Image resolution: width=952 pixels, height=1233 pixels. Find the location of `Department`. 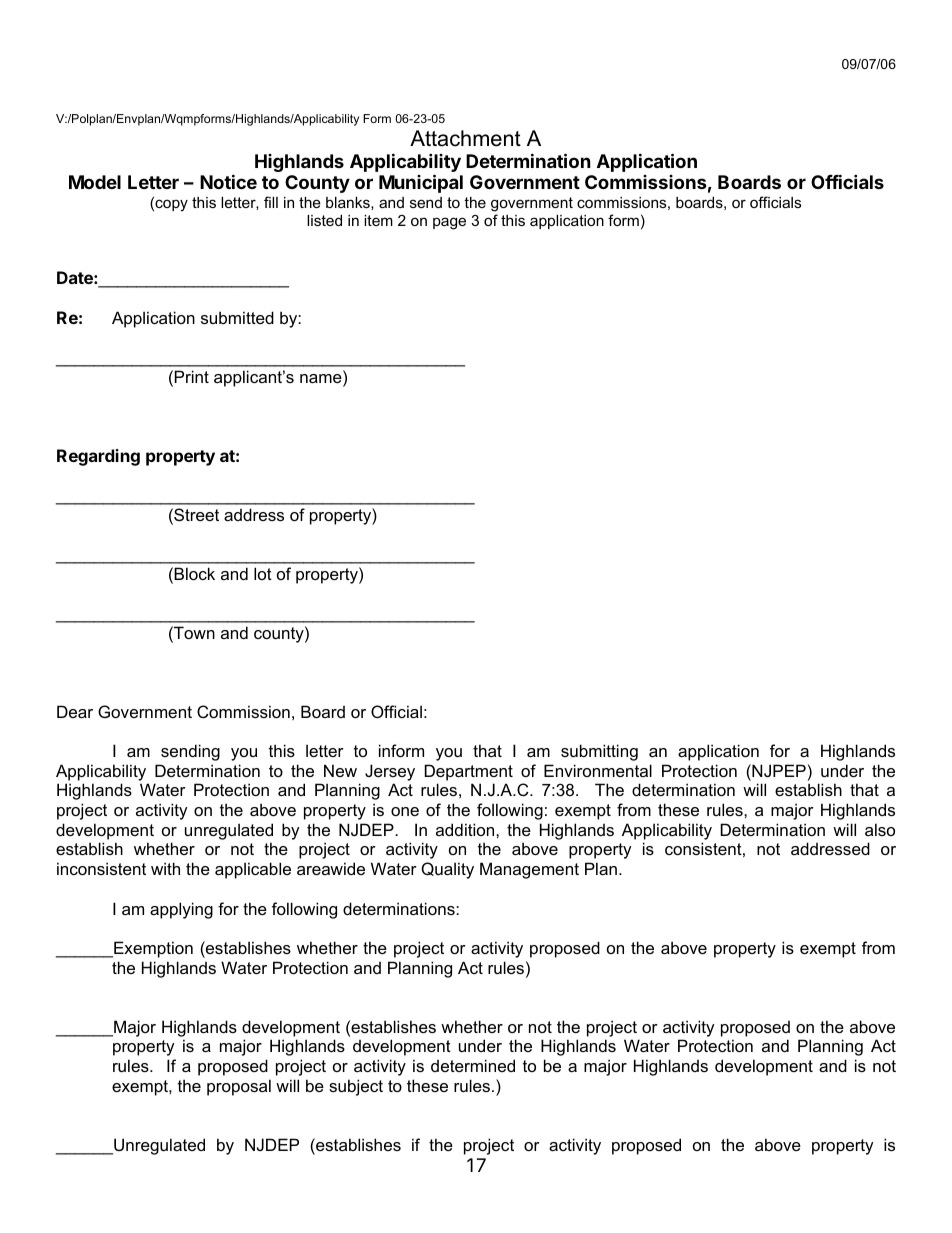

Department is located at coordinates (469, 772).
